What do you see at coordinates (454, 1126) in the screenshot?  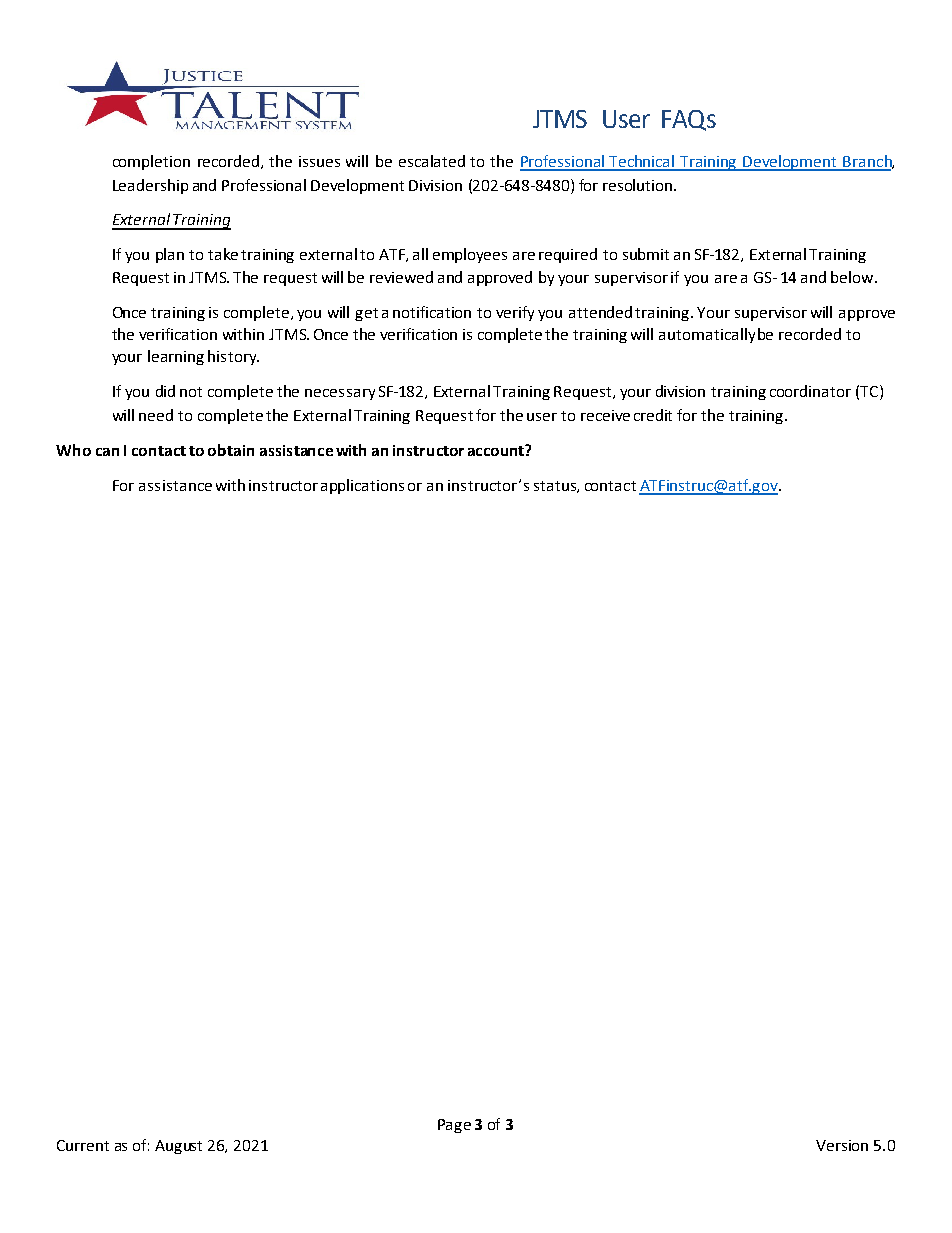 I see `Page` at bounding box center [454, 1126].
